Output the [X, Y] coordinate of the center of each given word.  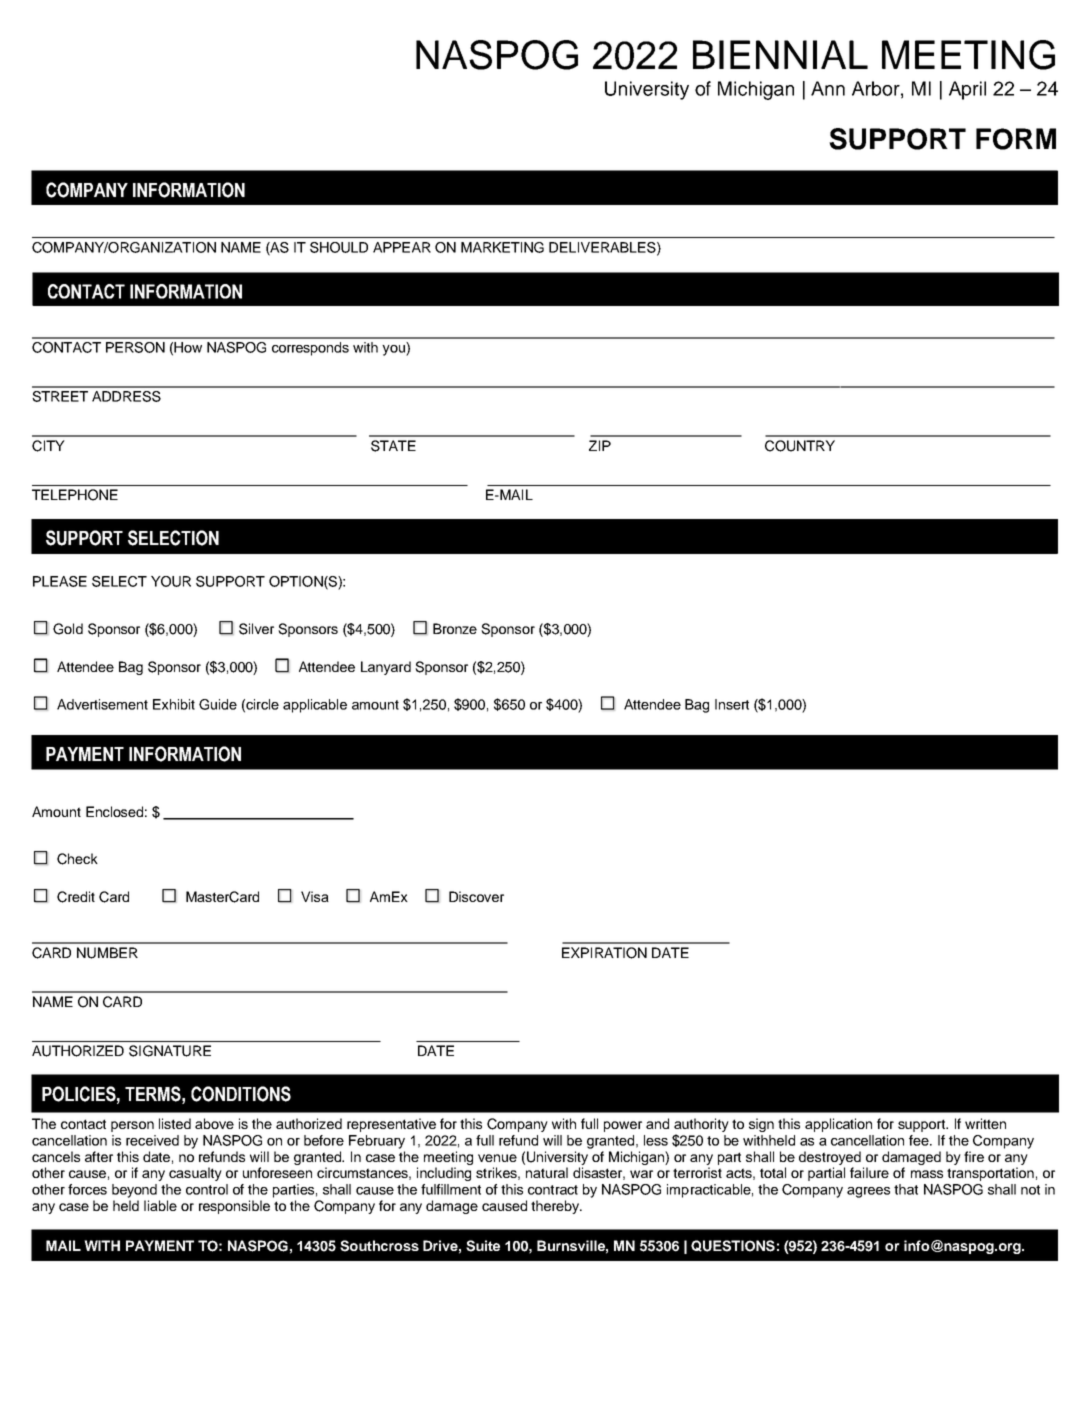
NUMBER [107, 953]
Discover [476, 896]
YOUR [171, 581]
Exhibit [174, 704]
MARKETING [502, 247]
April [967, 90]
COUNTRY [800, 446]
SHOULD [339, 247]
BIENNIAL [780, 54]
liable [160, 1205]
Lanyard [386, 668]
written [985, 1123]
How [188, 347]
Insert [732, 704]
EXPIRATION [604, 953]
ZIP [600, 445]
